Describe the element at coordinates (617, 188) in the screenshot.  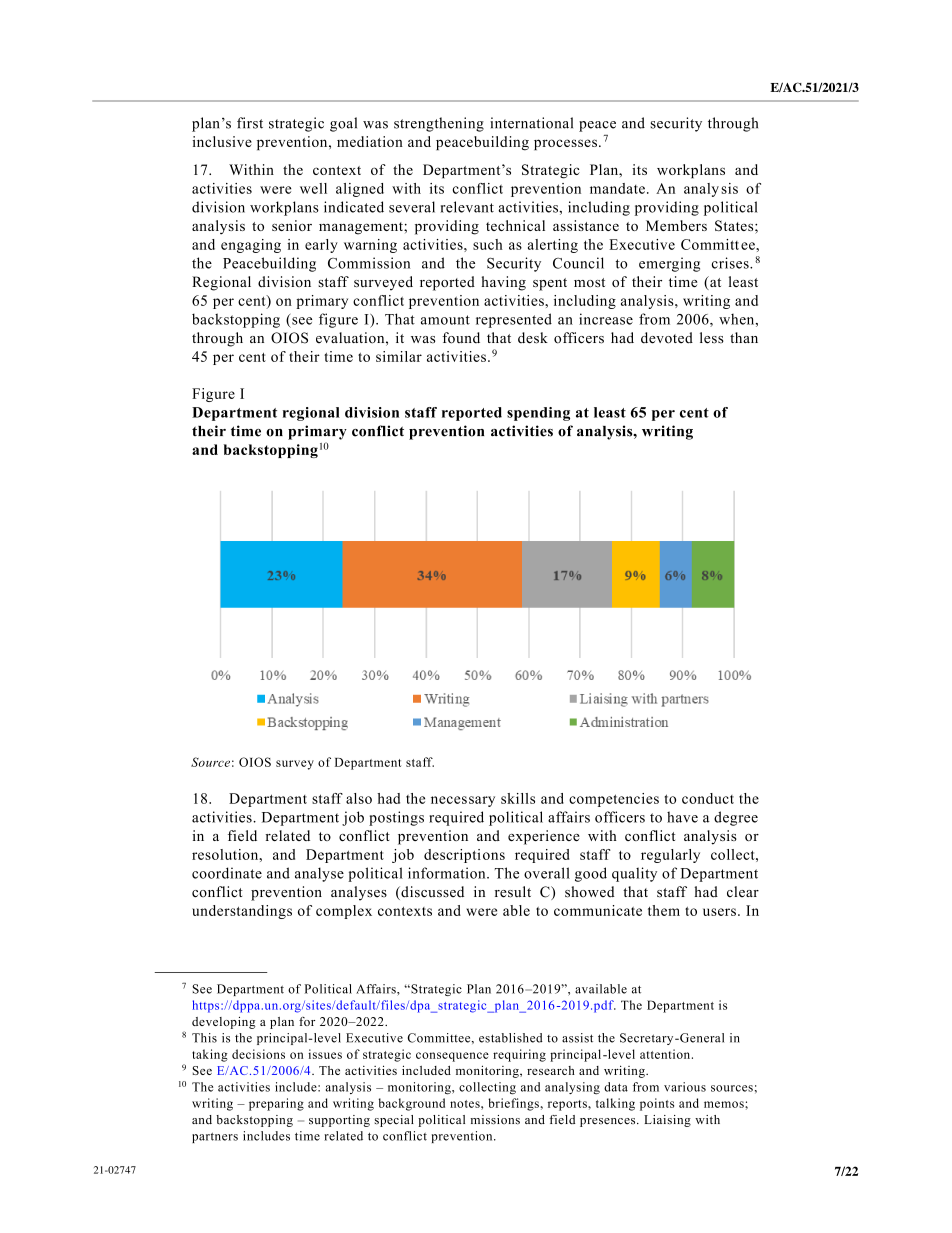
I see `mandate` at that location.
